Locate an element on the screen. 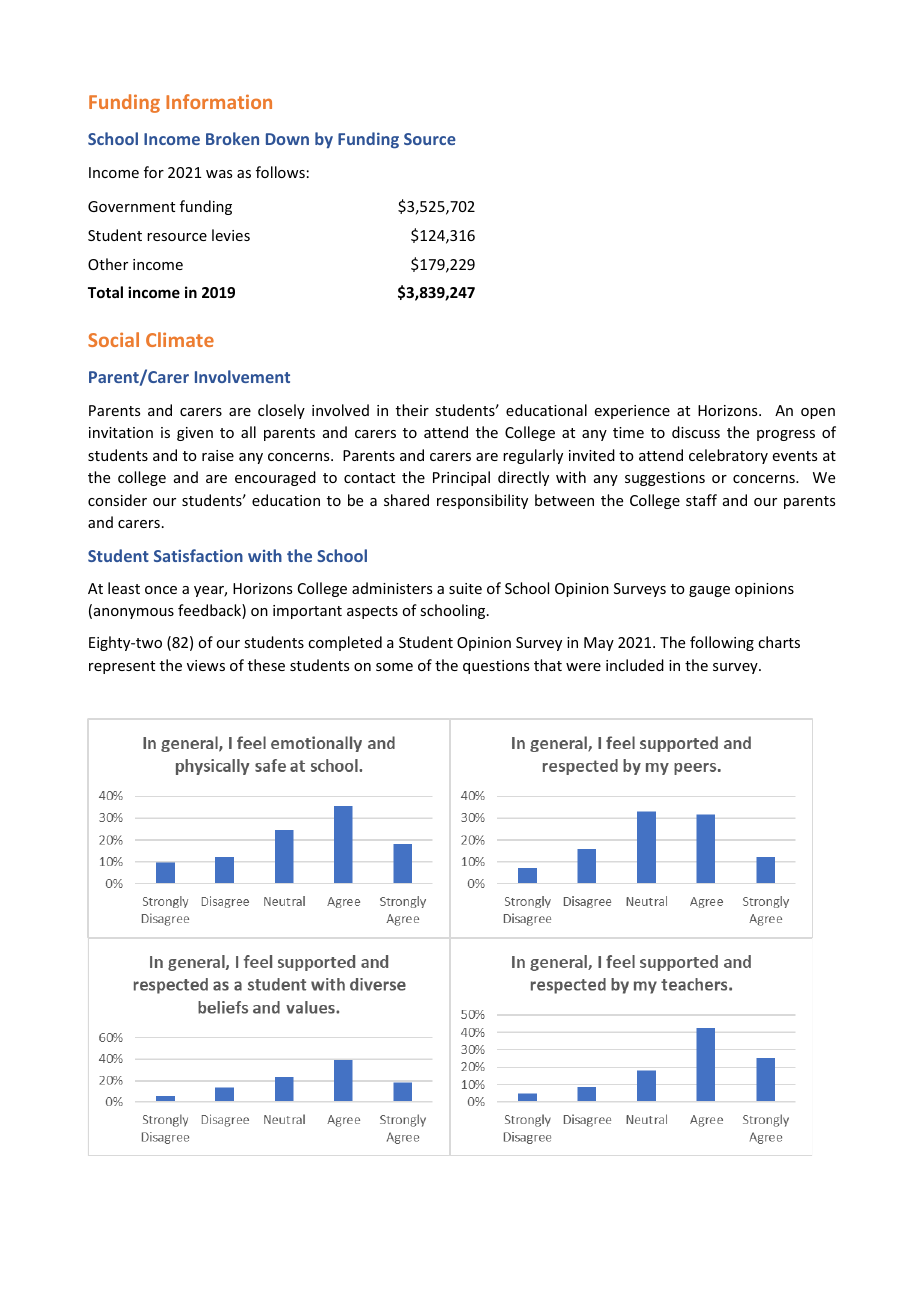 This screenshot has height=1308, width=924. follows is located at coordinates (280, 172).
